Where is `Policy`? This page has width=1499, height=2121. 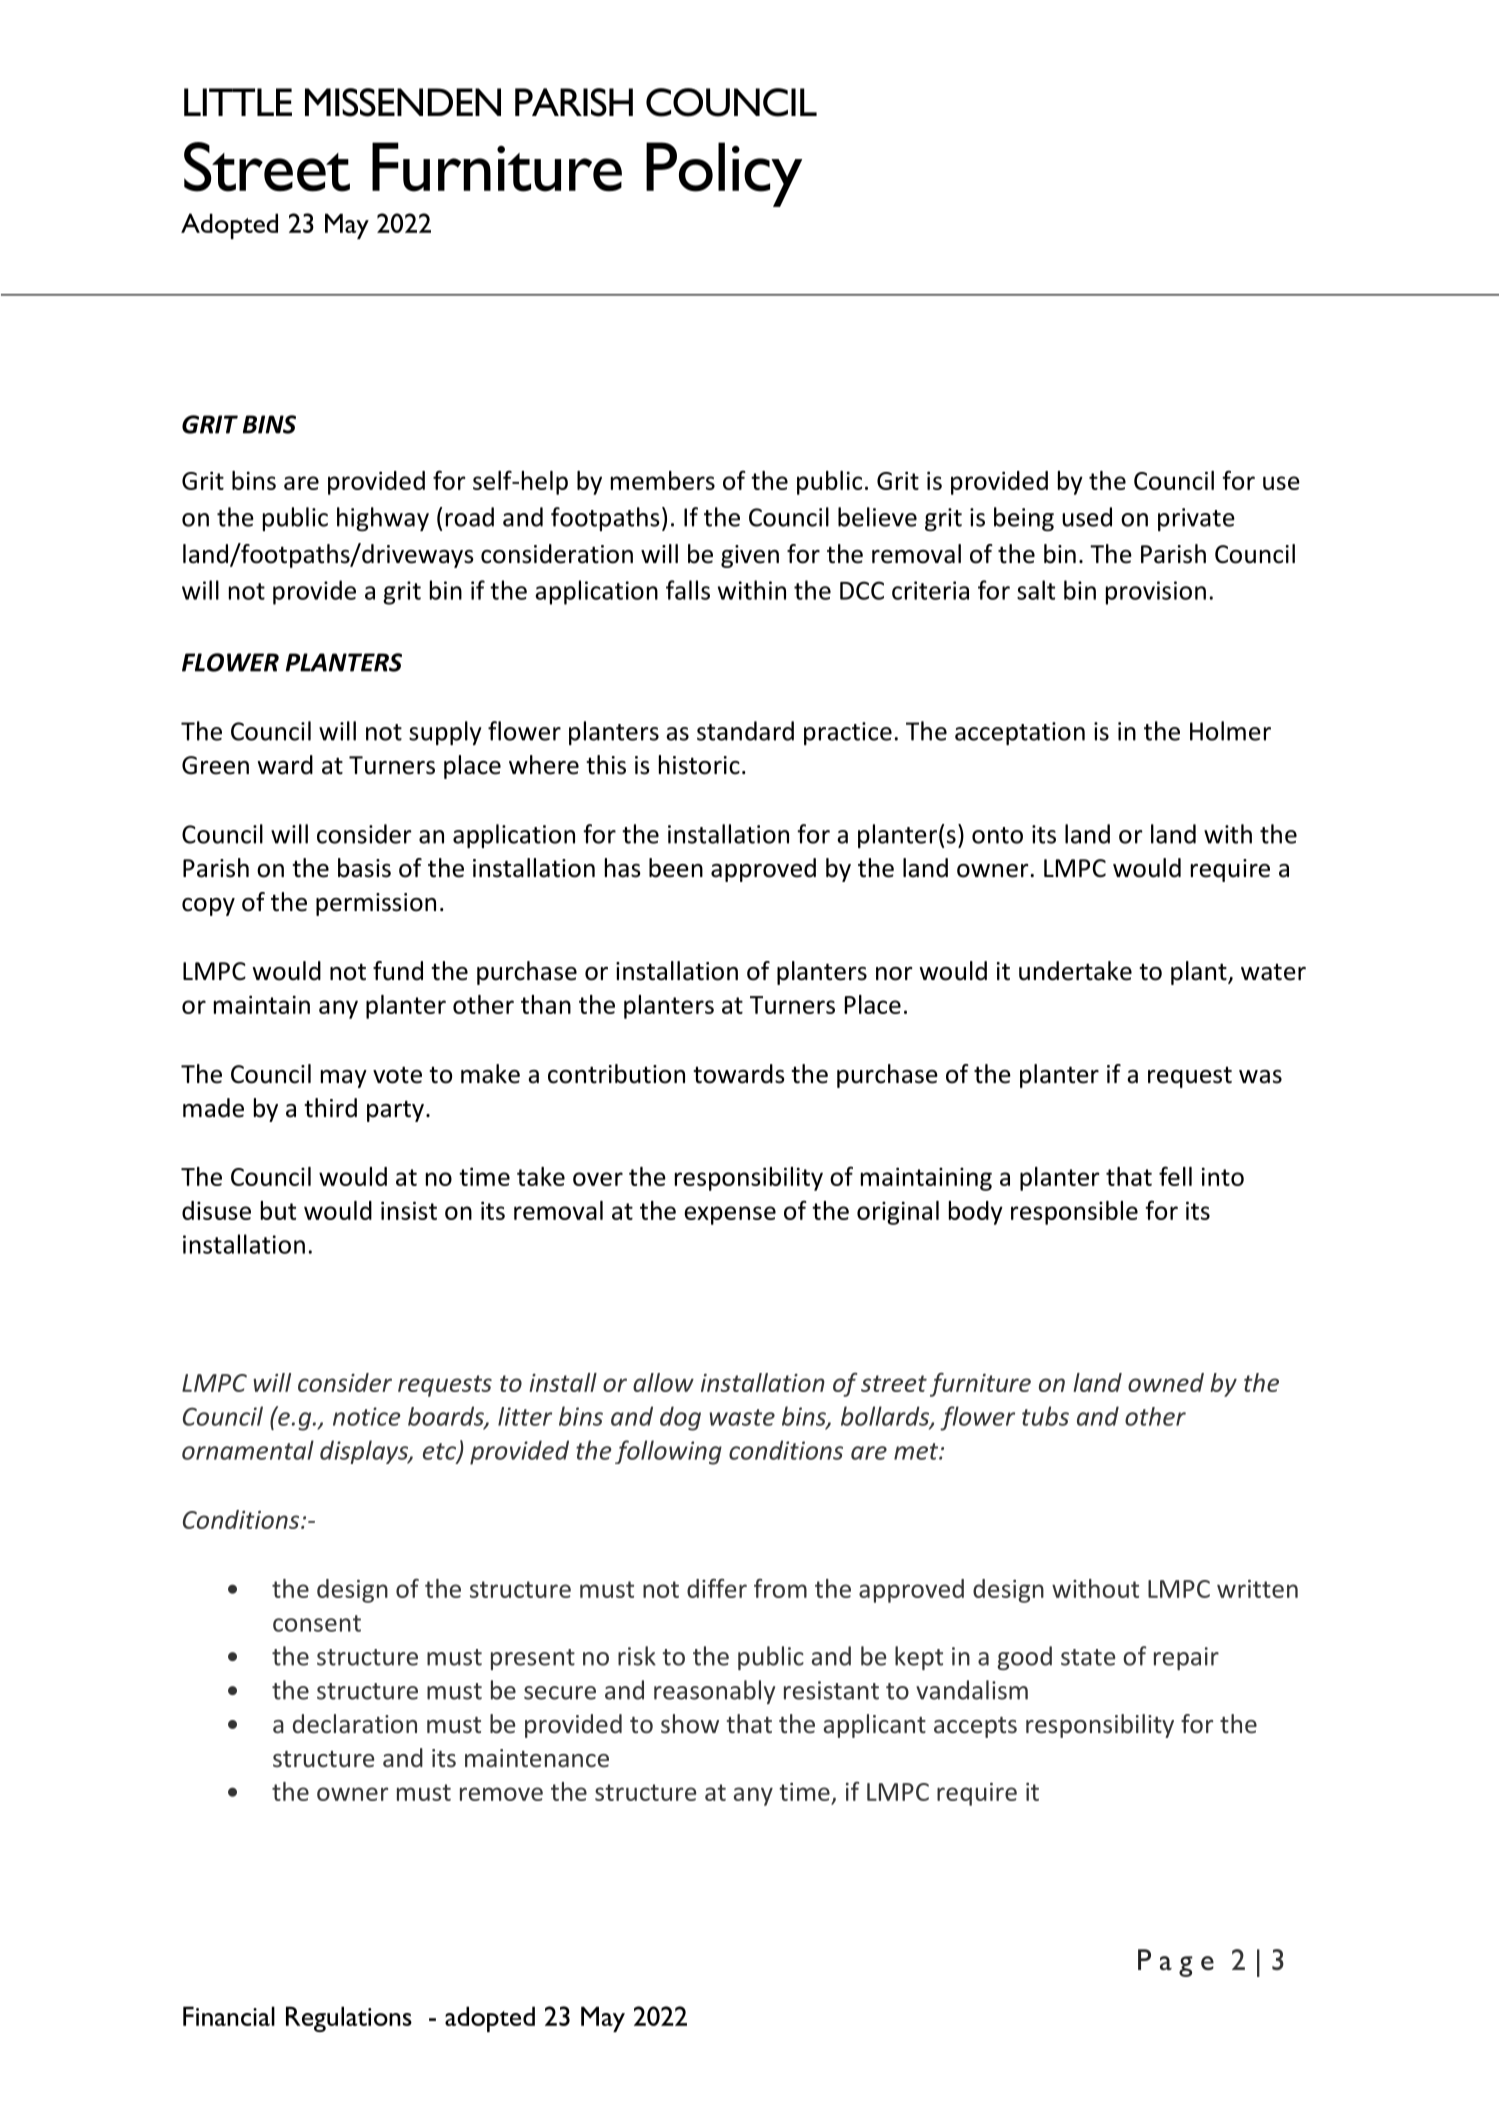
Policy is located at coordinates (724, 174).
